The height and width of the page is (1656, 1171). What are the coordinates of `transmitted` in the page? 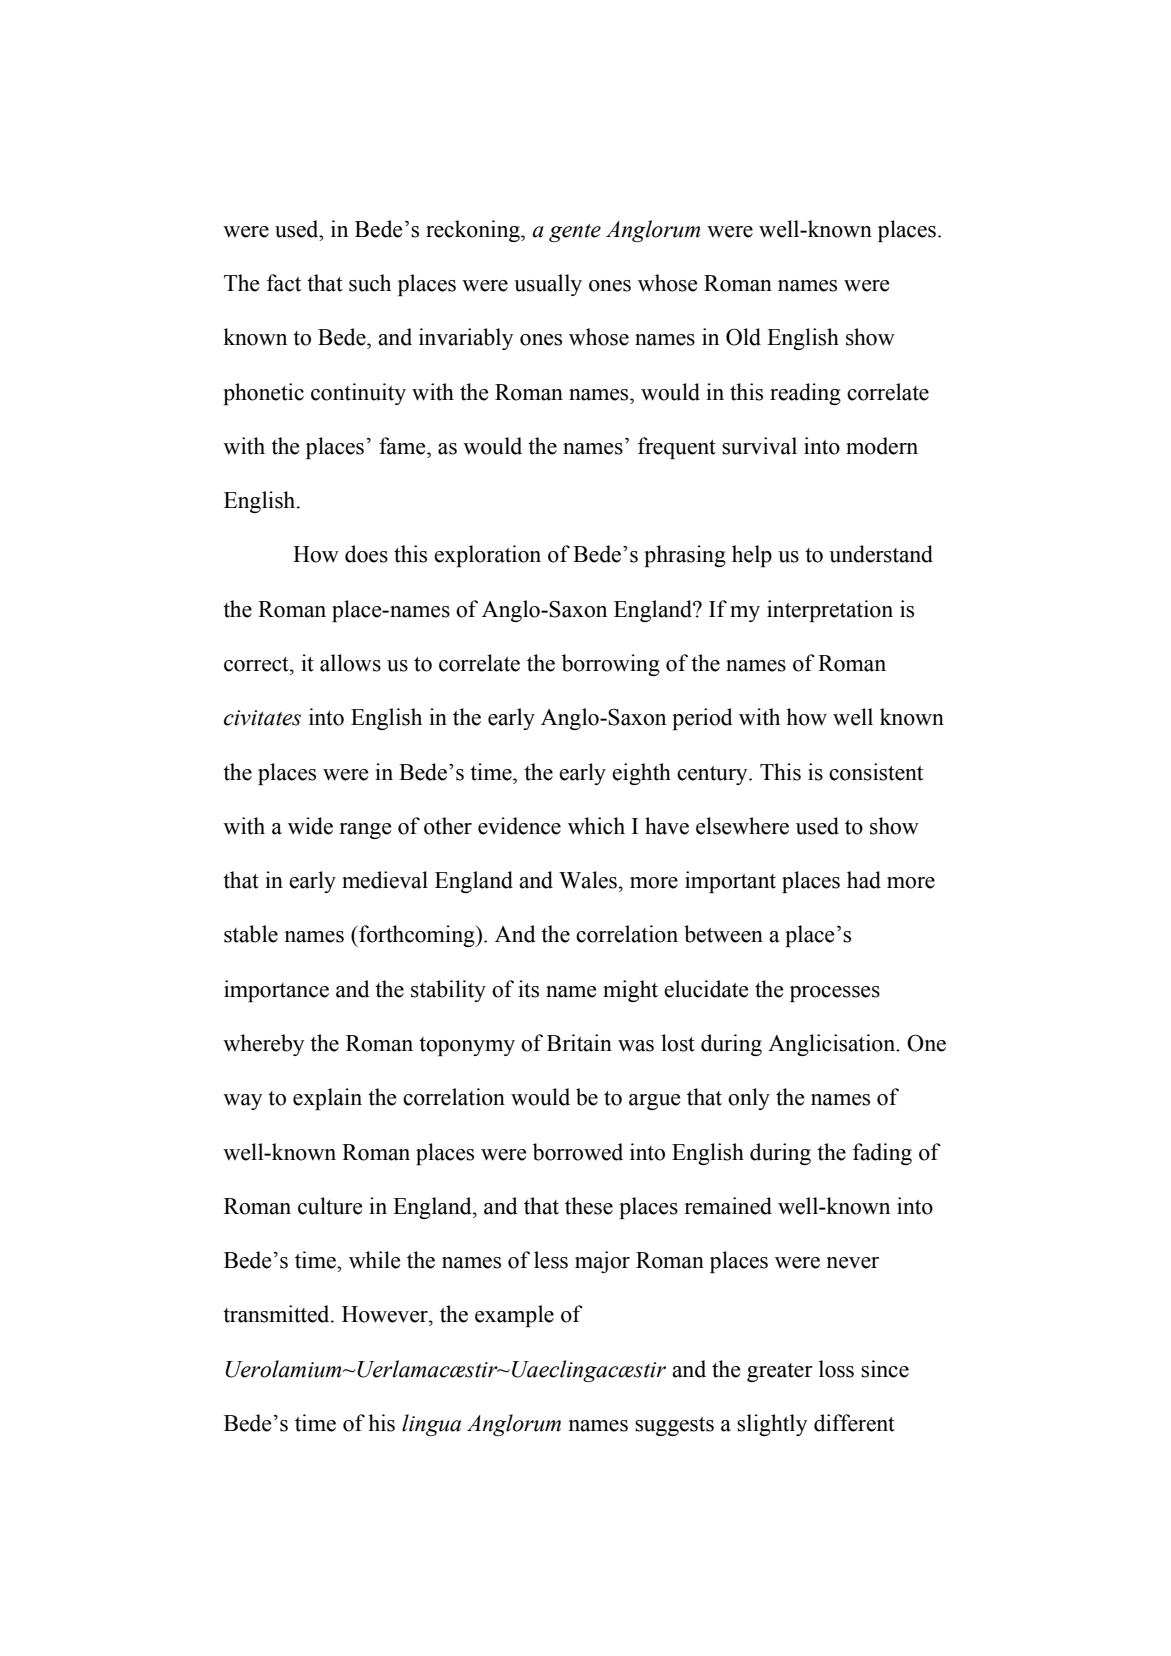 It's located at (277, 1314).
